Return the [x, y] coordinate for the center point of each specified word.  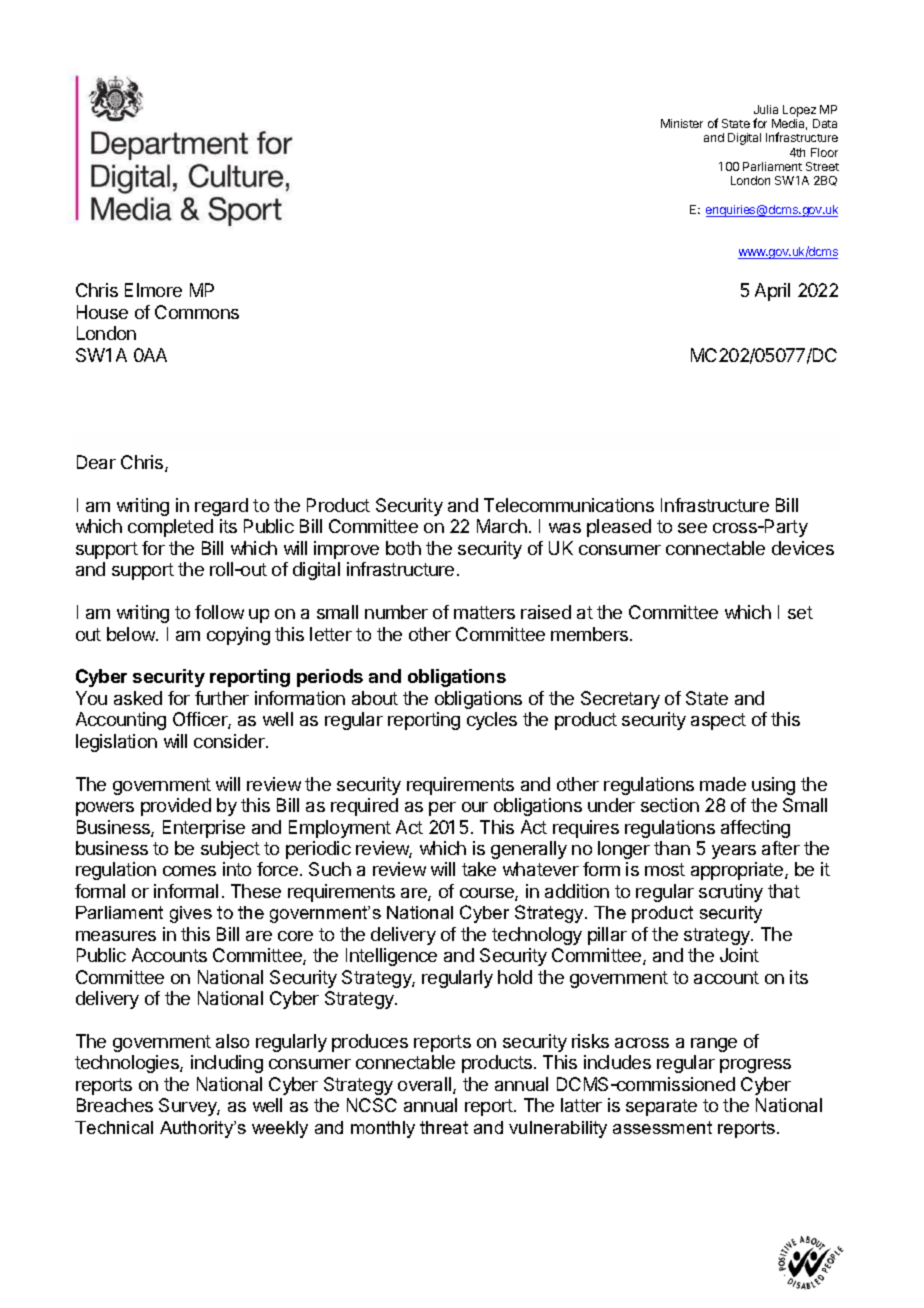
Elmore [153, 290]
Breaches [115, 1105]
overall [426, 1085]
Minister [682, 123]
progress [755, 1066]
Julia [766, 109]
